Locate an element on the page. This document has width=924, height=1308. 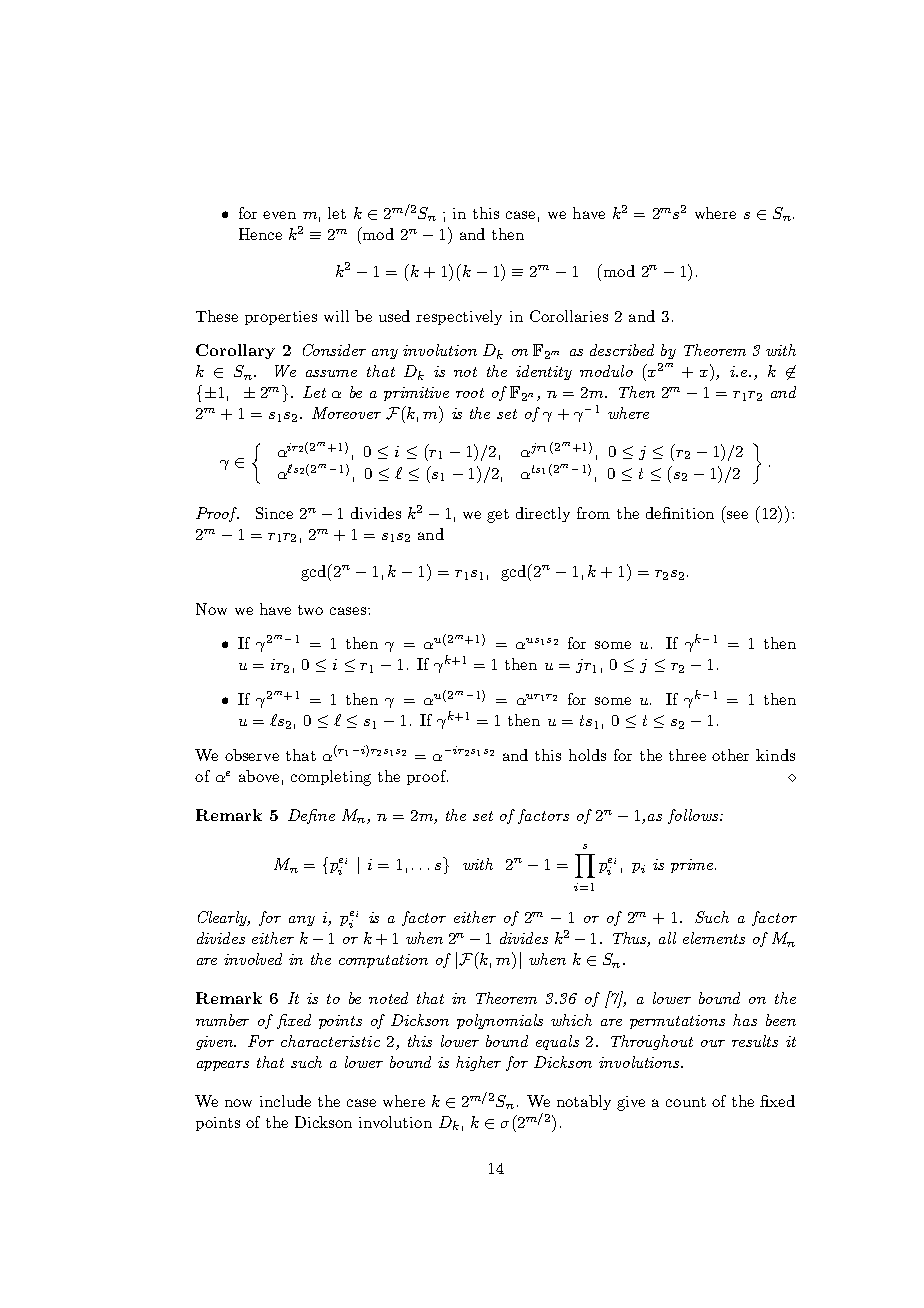
get is located at coordinates (498, 516).
